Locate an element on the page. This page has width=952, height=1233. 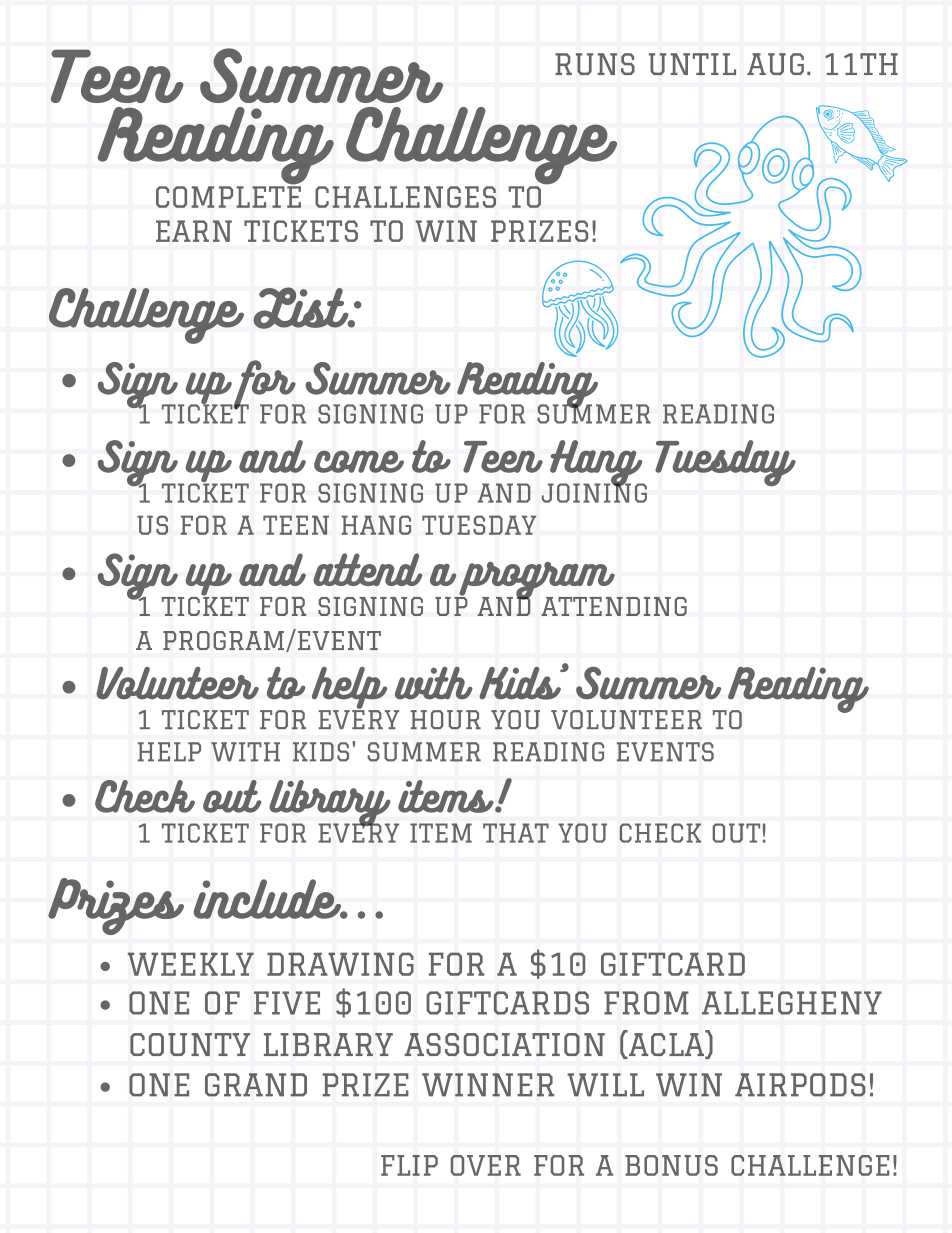
UNTIL is located at coordinates (692, 64).
